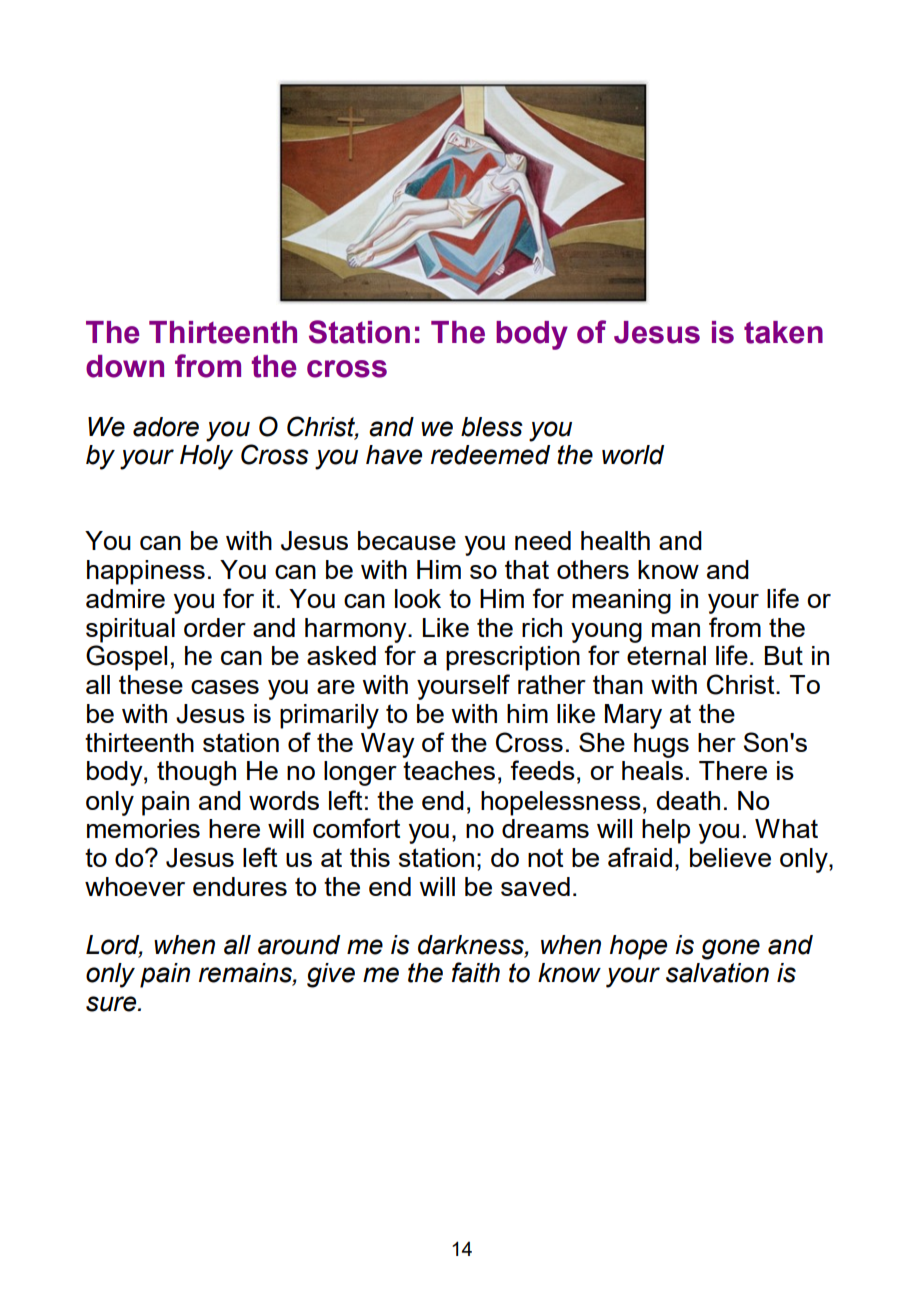 The height and width of the document is (1311, 924). I want to click on cases, so click(225, 687).
